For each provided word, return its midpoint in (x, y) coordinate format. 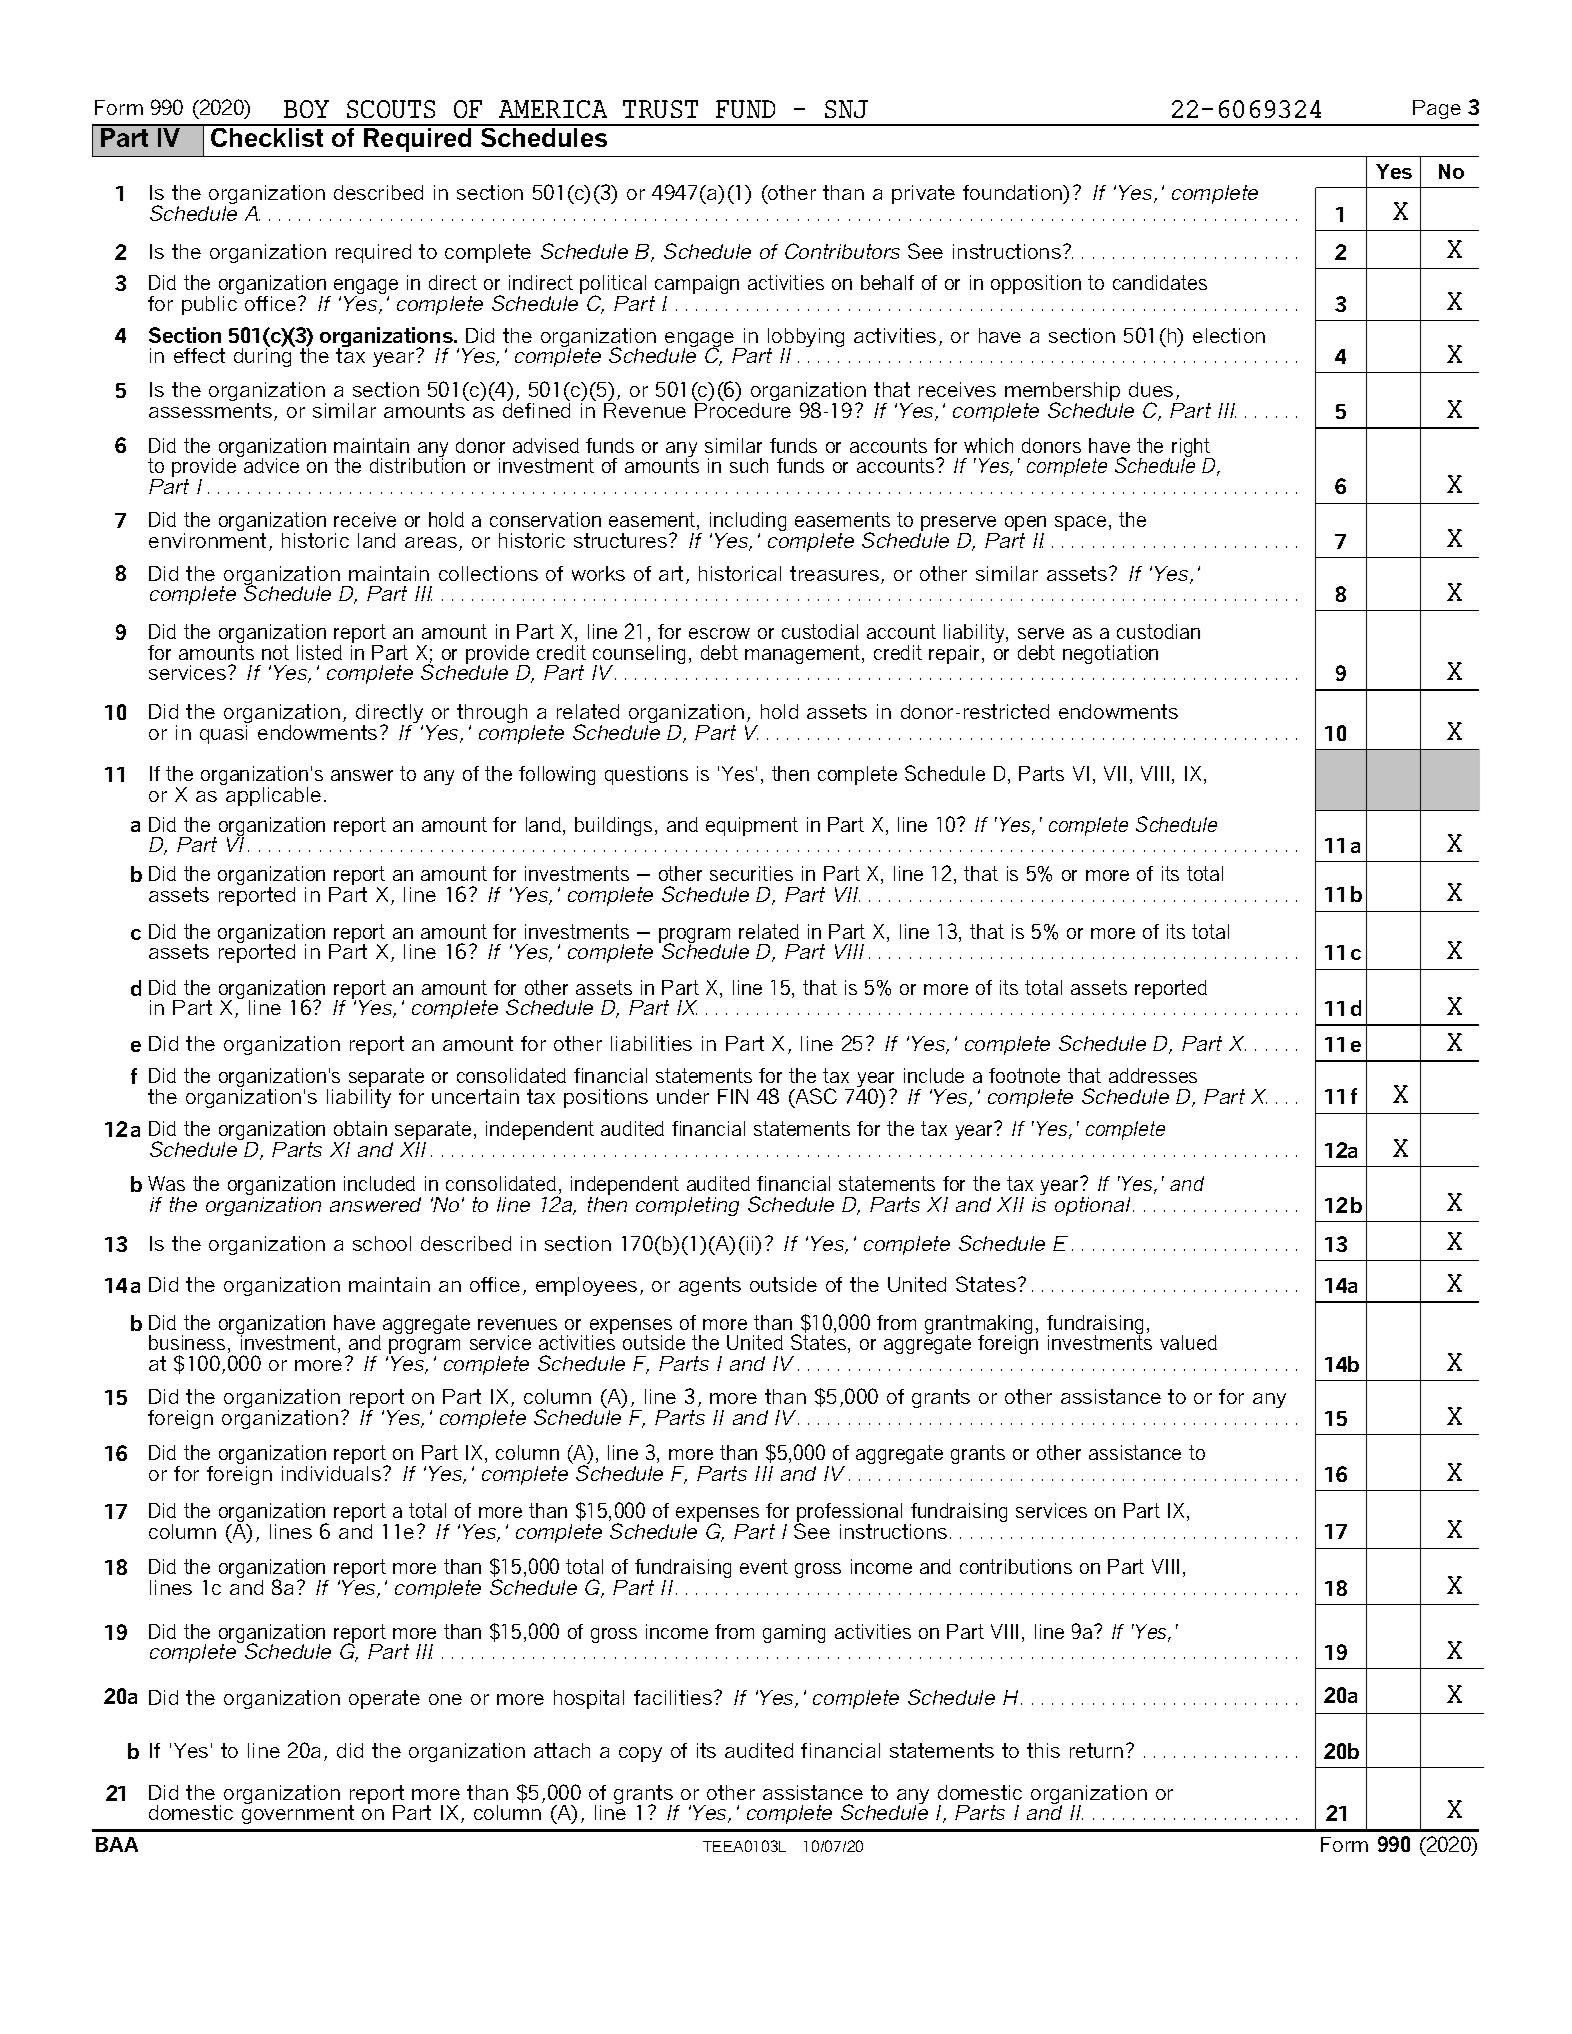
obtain (360, 1128)
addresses (1153, 1075)
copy (640, 1754)
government (298, 1813)
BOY (306, 109)
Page (1437, 109)
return (1096, 1750)
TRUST (660, 109)
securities (751, 873)
